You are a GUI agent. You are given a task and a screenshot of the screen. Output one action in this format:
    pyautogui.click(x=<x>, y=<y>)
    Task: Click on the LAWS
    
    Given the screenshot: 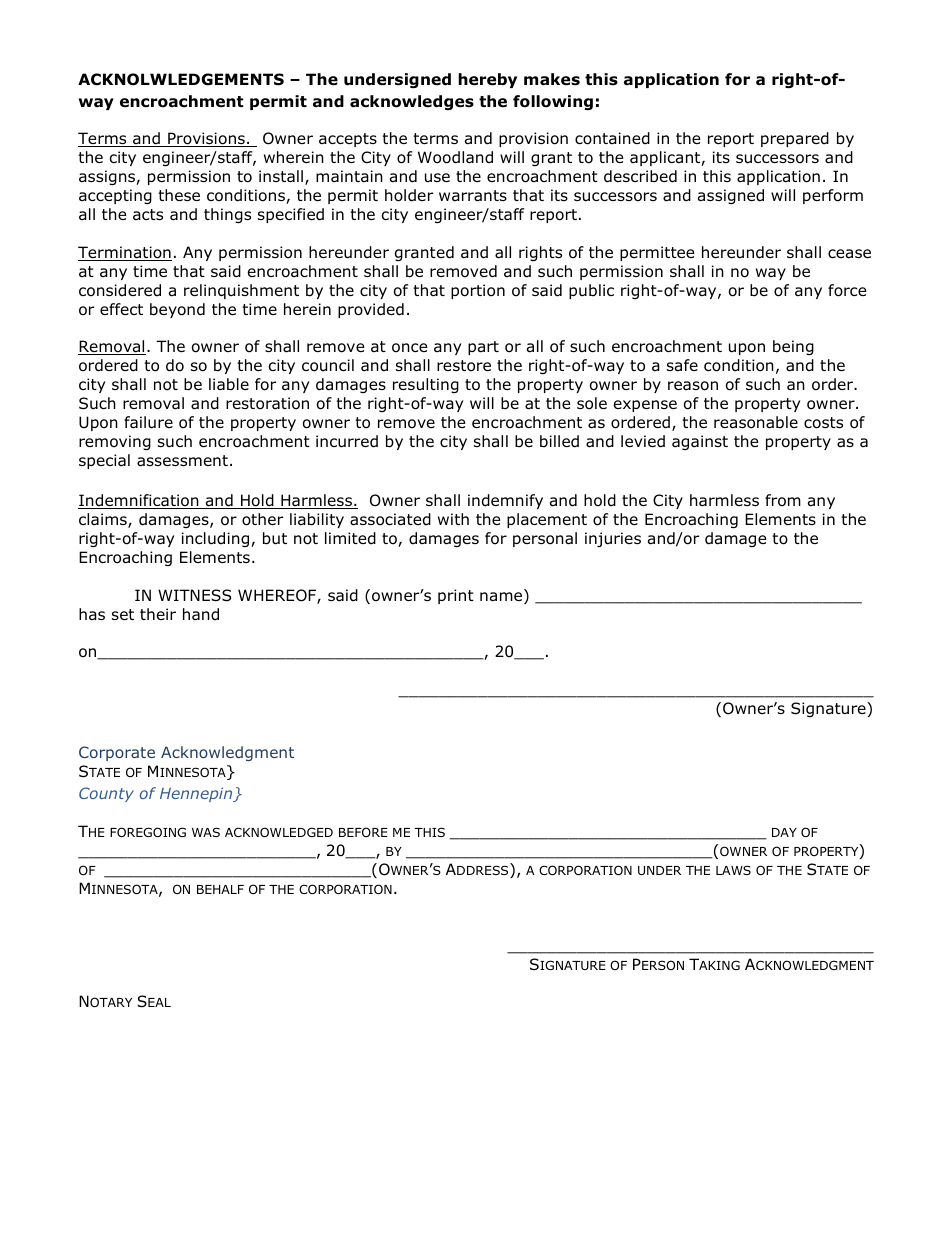 What is the action you would take?
    pyautogui.click(x=733, y=870)
